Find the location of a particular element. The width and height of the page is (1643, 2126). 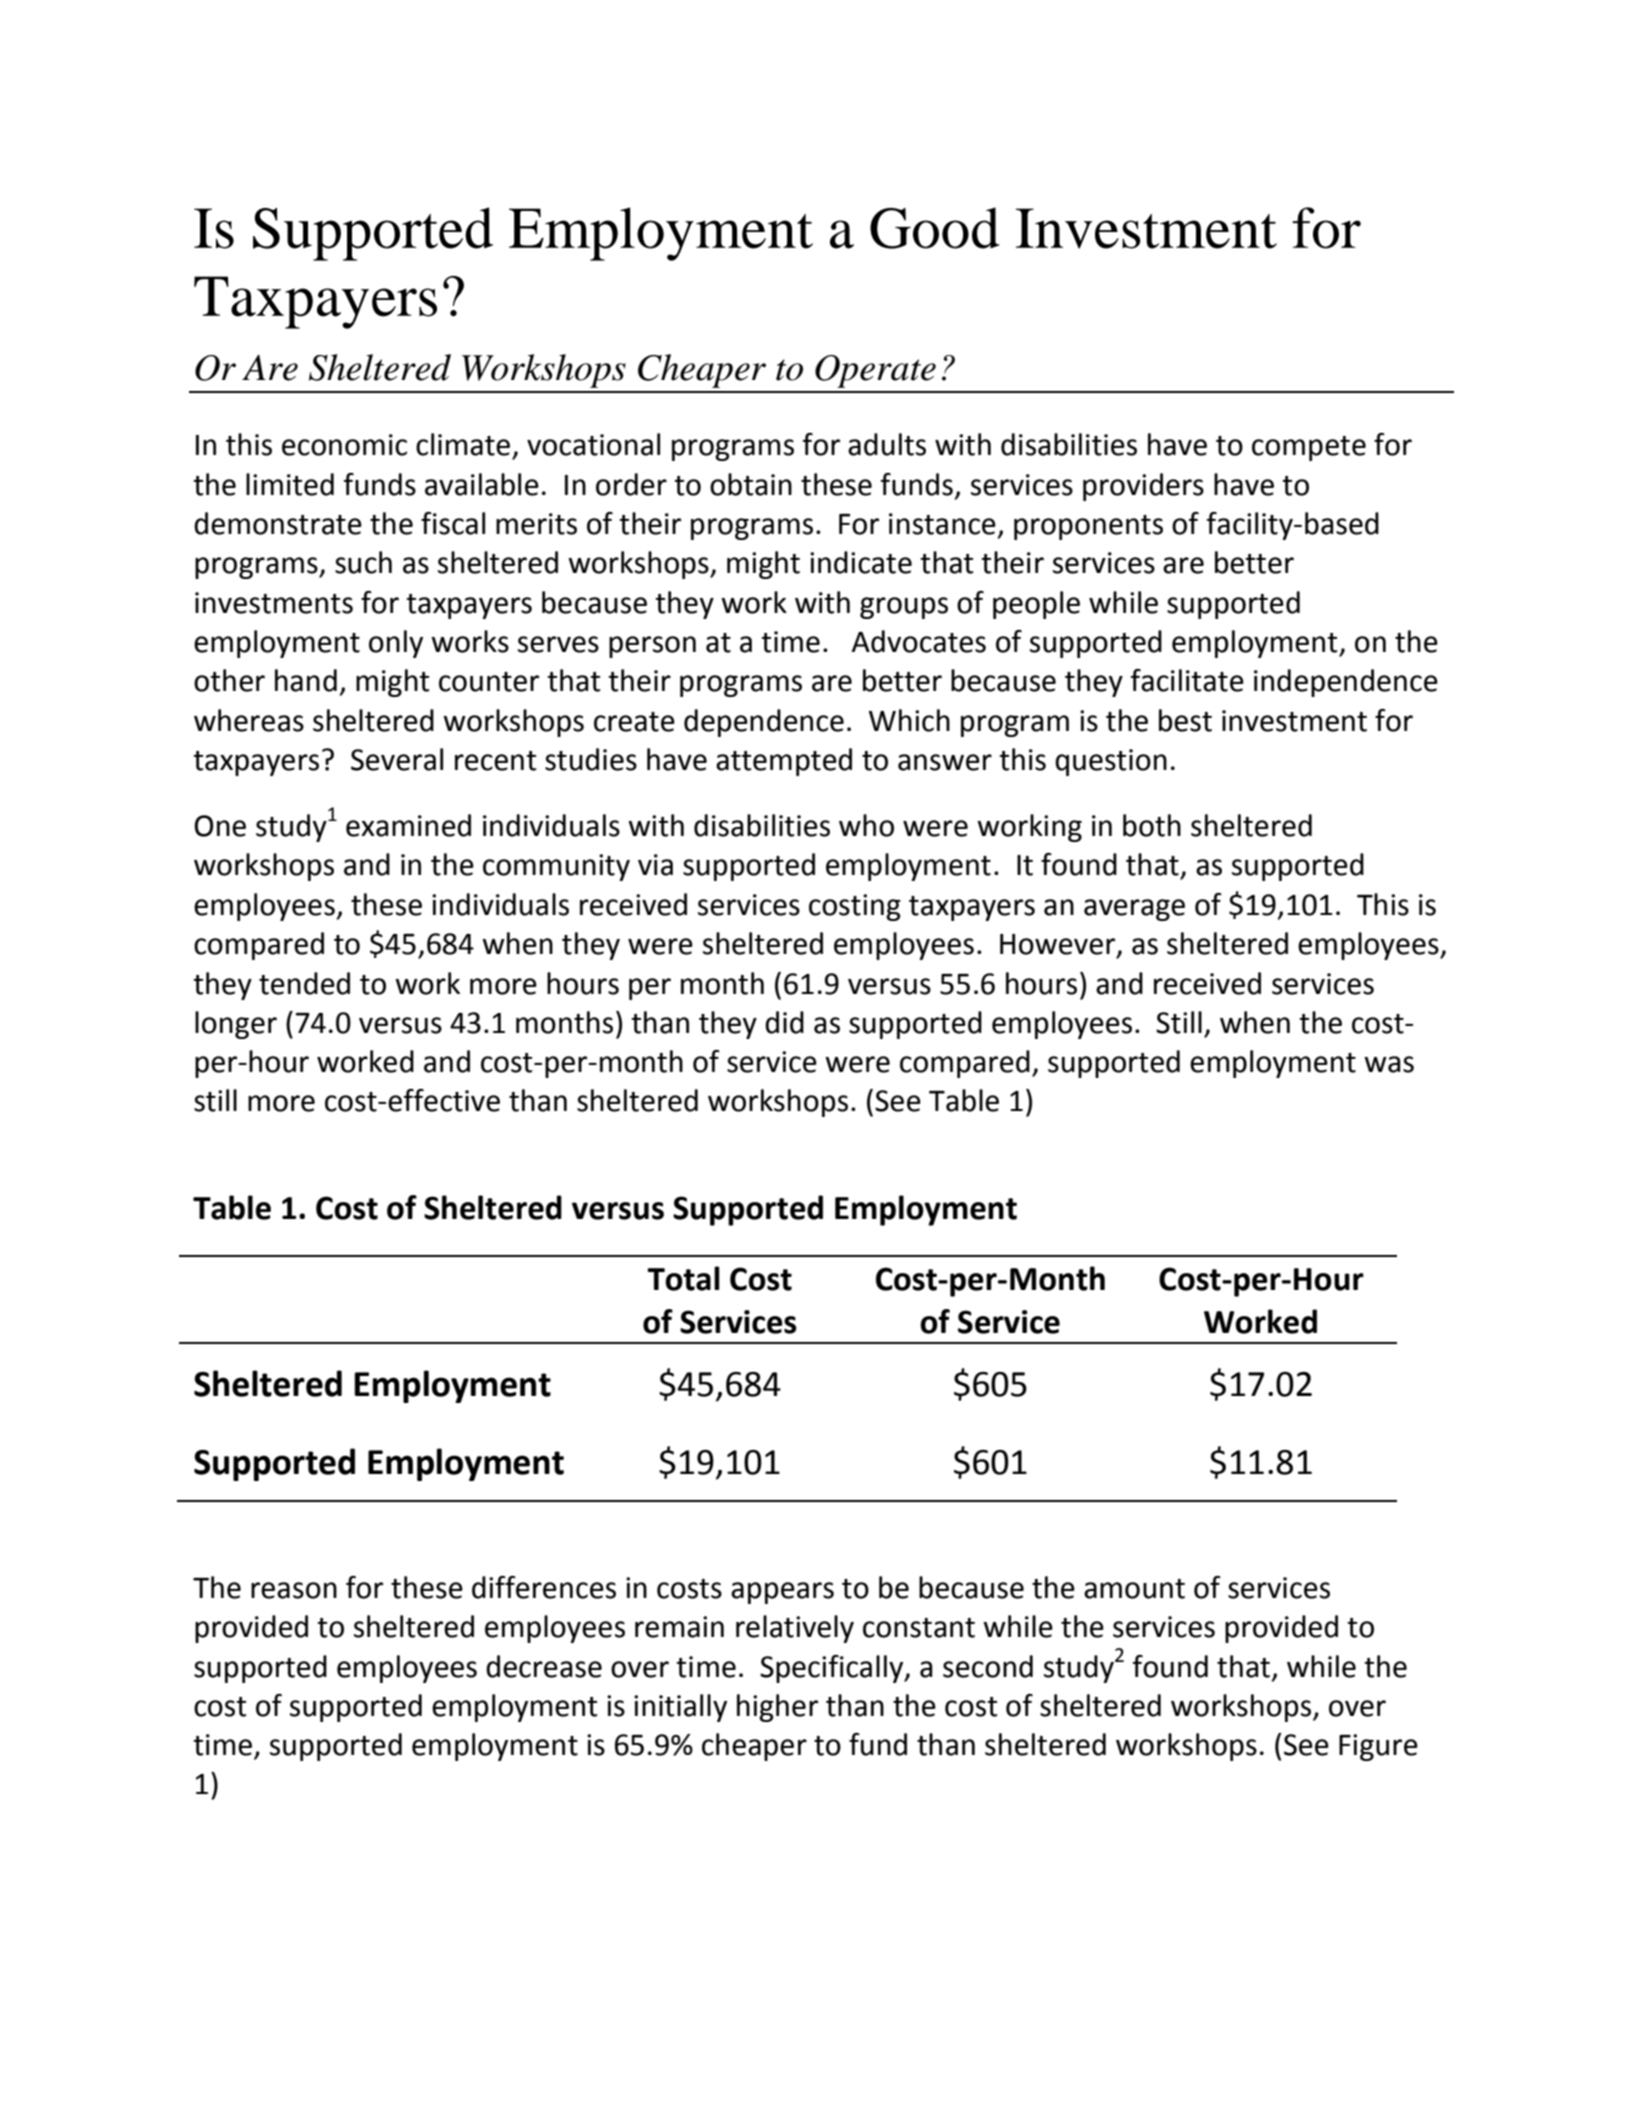

decrease is located at coordinates (544, 1666).
